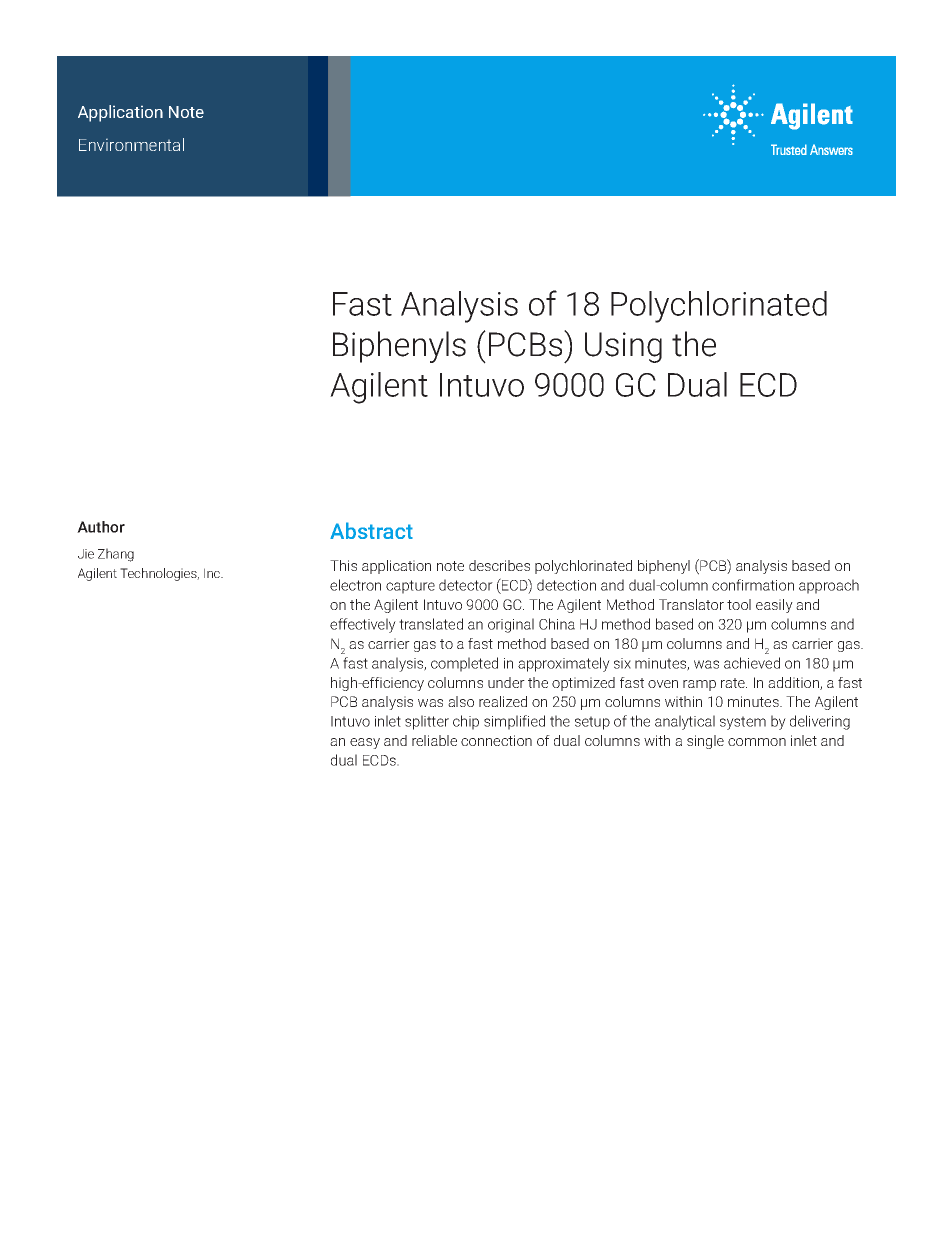 Image resolution: width=952 pixels, height=1233 pixels. Describe the element at coordinates (131, 144) in the screenshot. I see `Environmental` at that location.
